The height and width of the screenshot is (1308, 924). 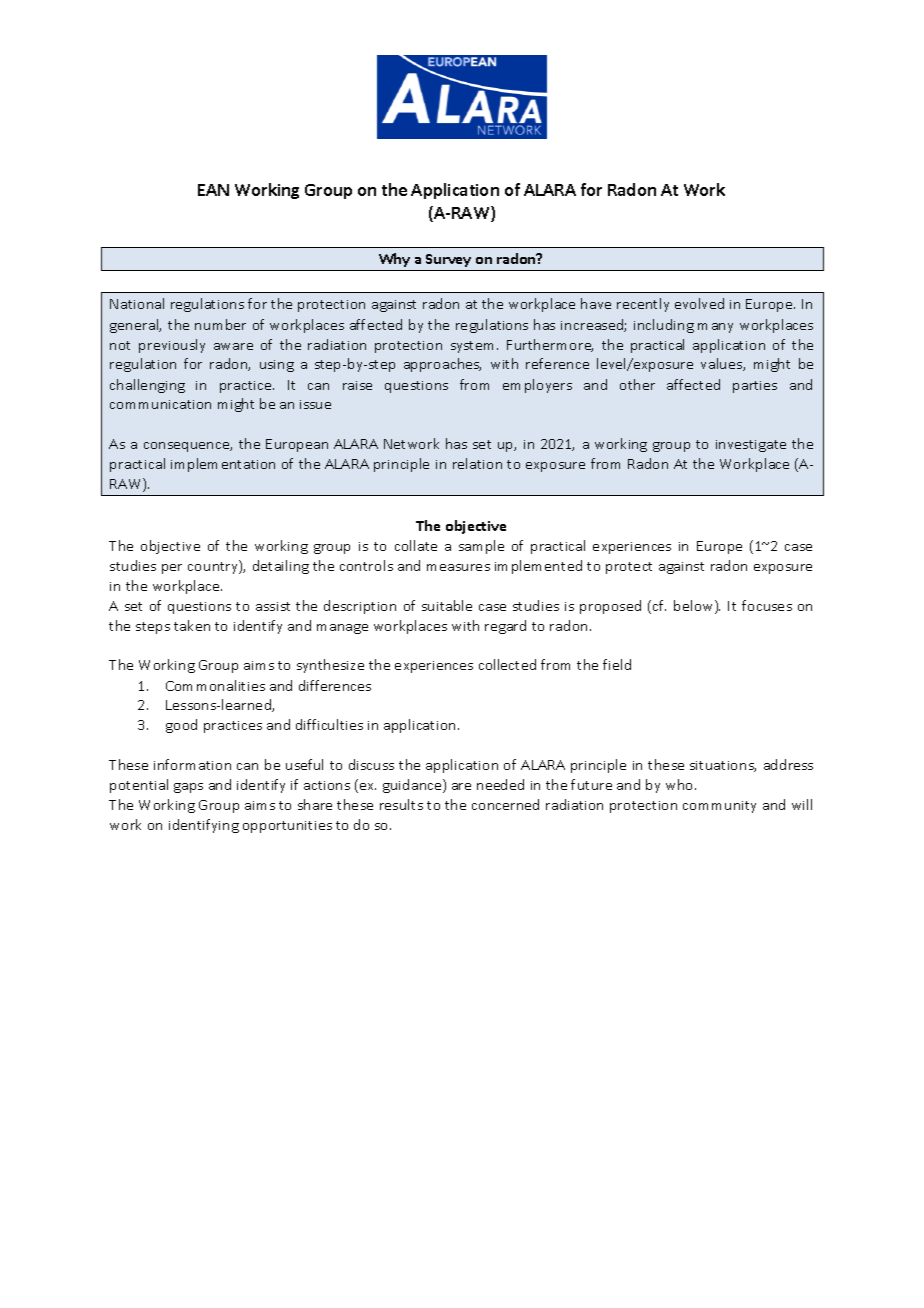 I want to click on gaps, so click(x=188, y=788).
